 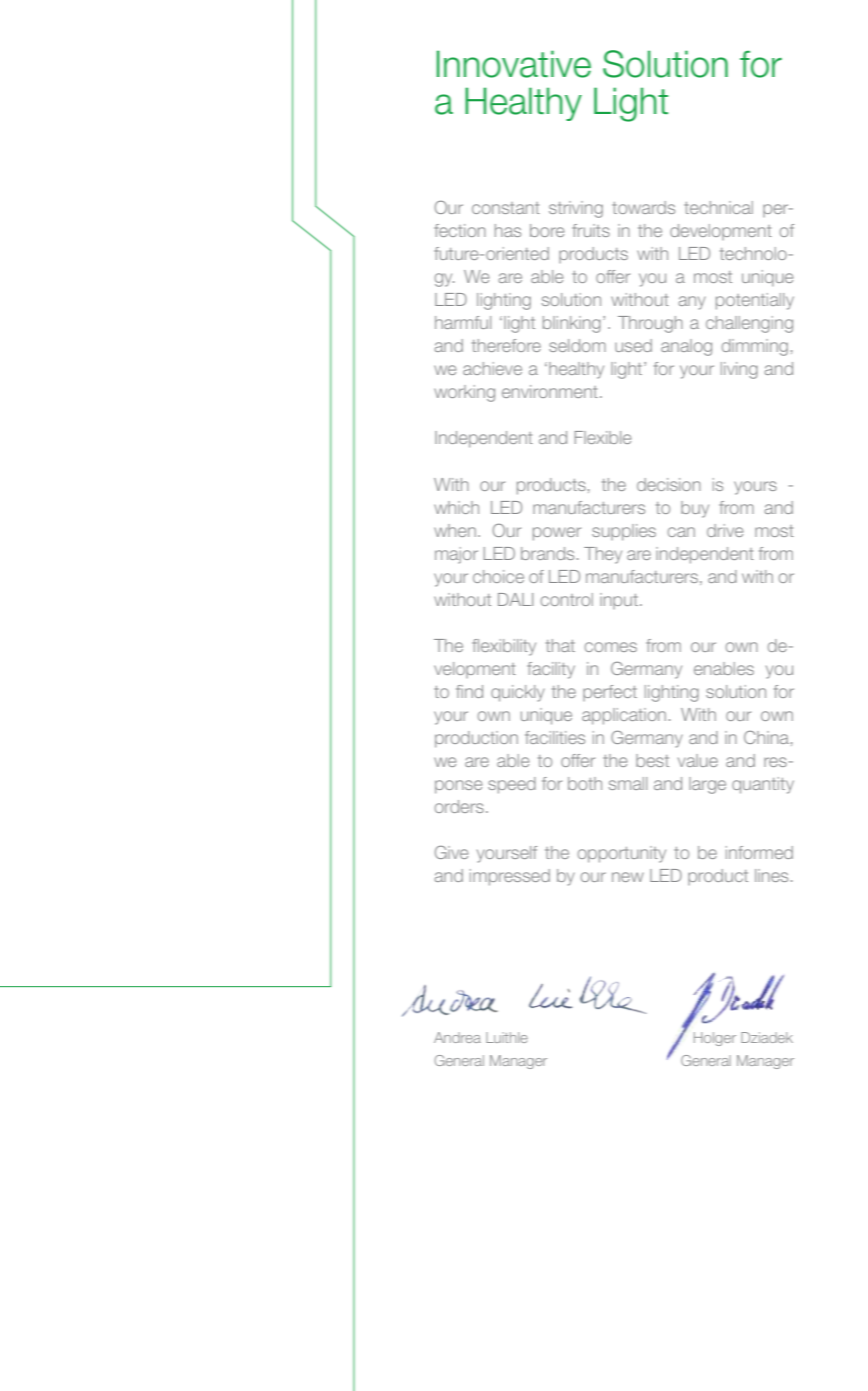 What do you see at coordinates (610, 693) in the screenshot?
I see `perfect` at bounding box center [610, 693].
